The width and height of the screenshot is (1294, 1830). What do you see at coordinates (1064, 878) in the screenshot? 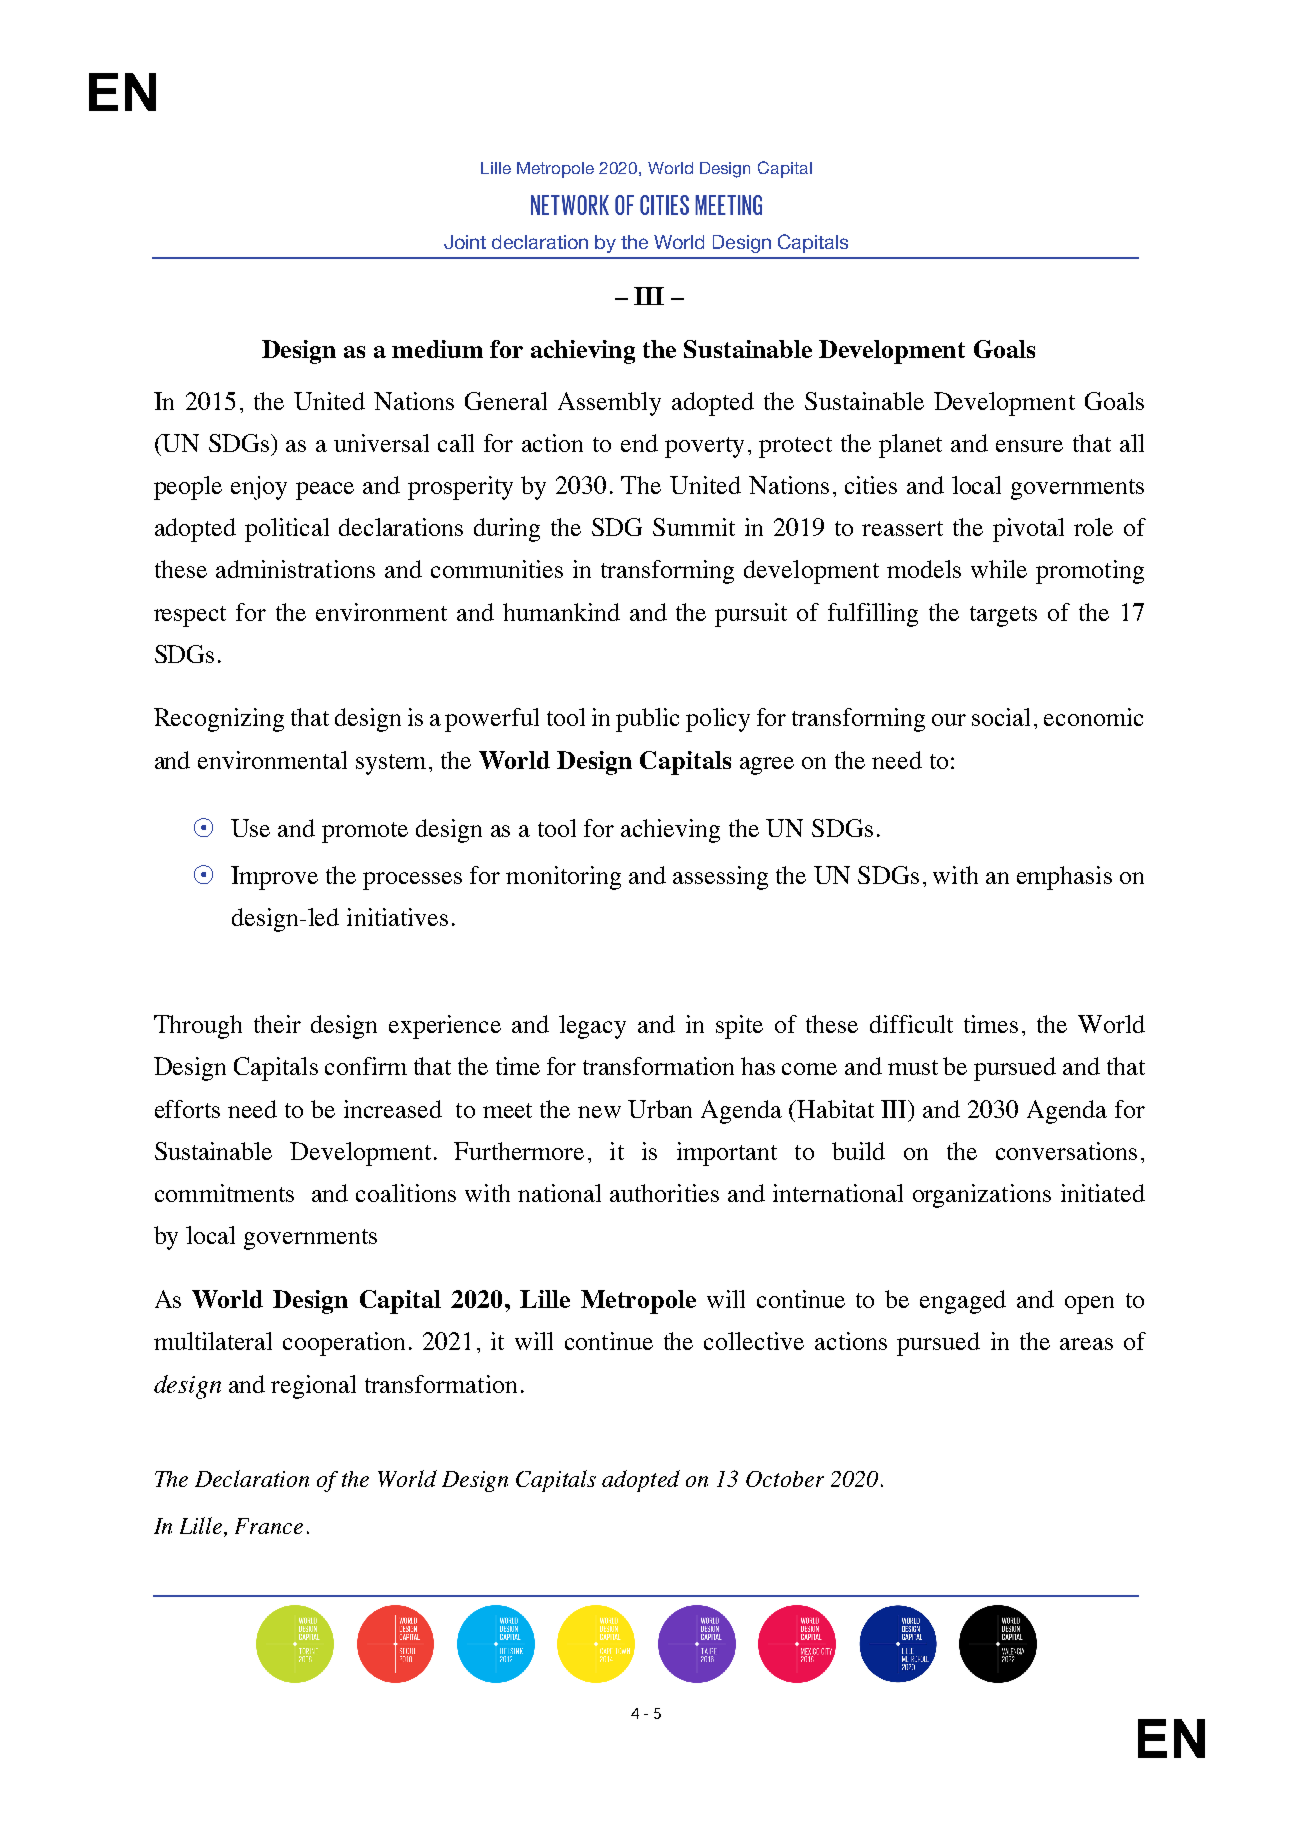
I see `emphasis` at bounding box center [1064, 878].
